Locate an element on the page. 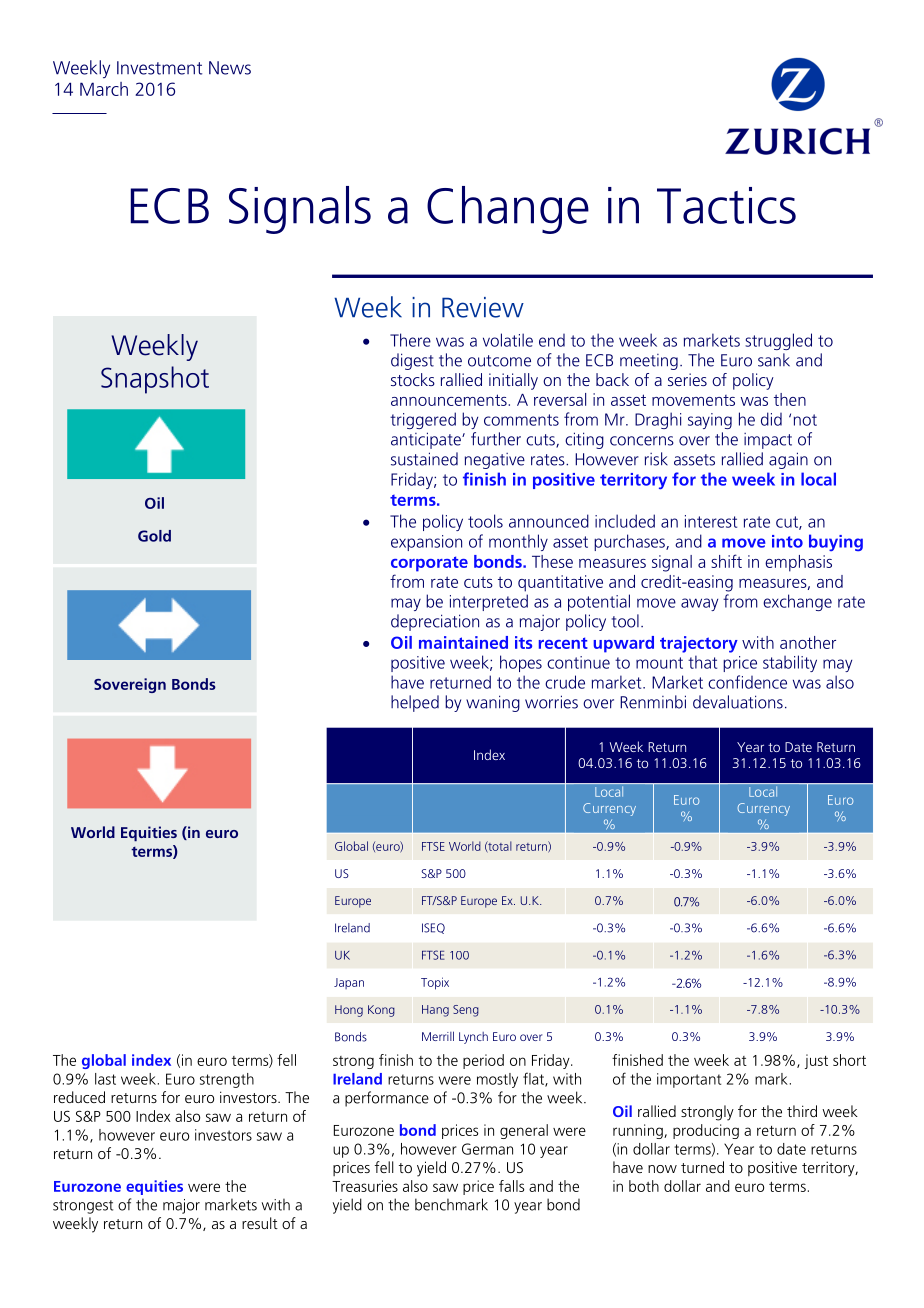 This page has width=924, height=1308. negative is located at coordinates (495, 461).
